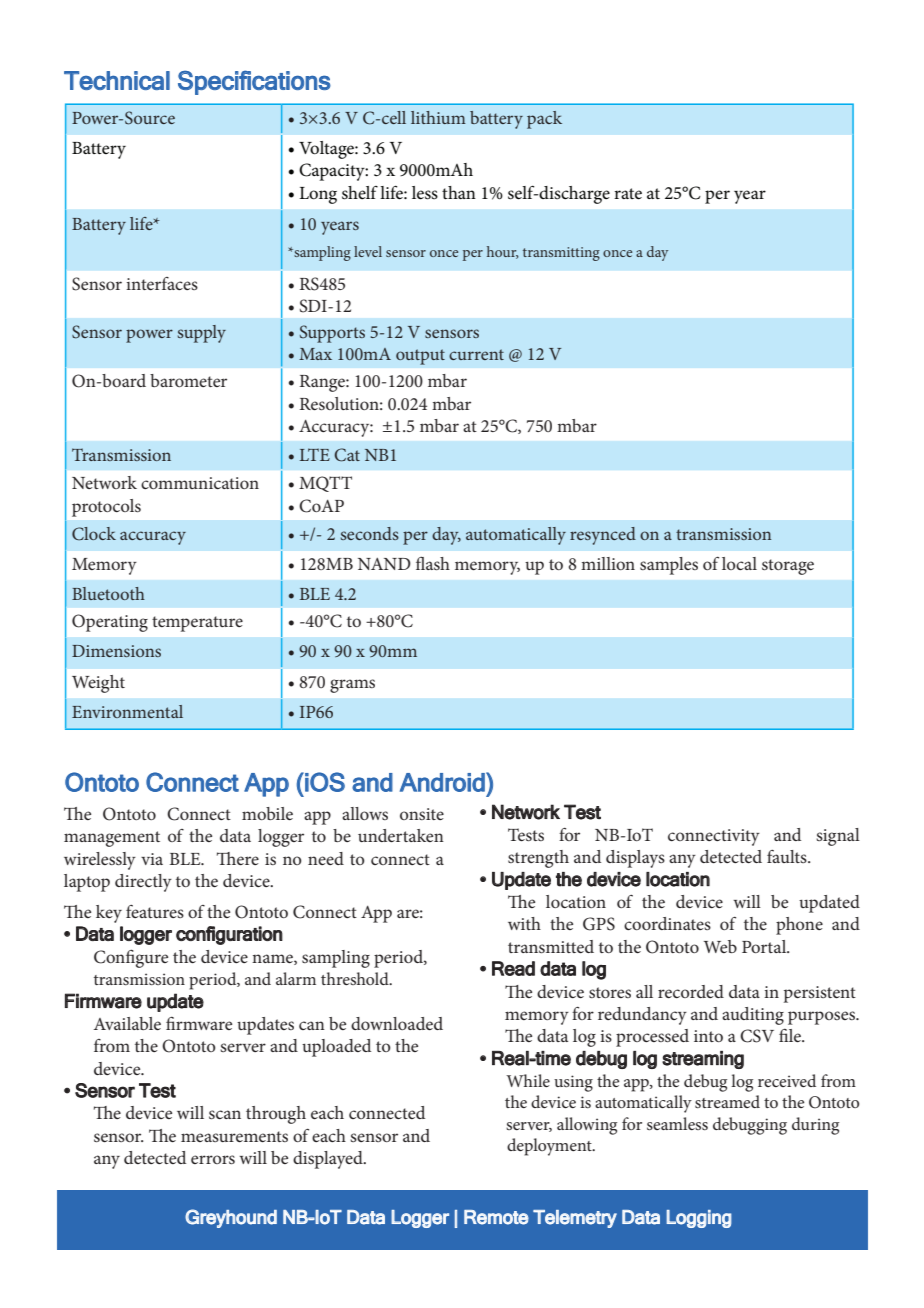  Describe the element at coordinates (561, 254) in the screenshot. I see `transmitting` at that location.
